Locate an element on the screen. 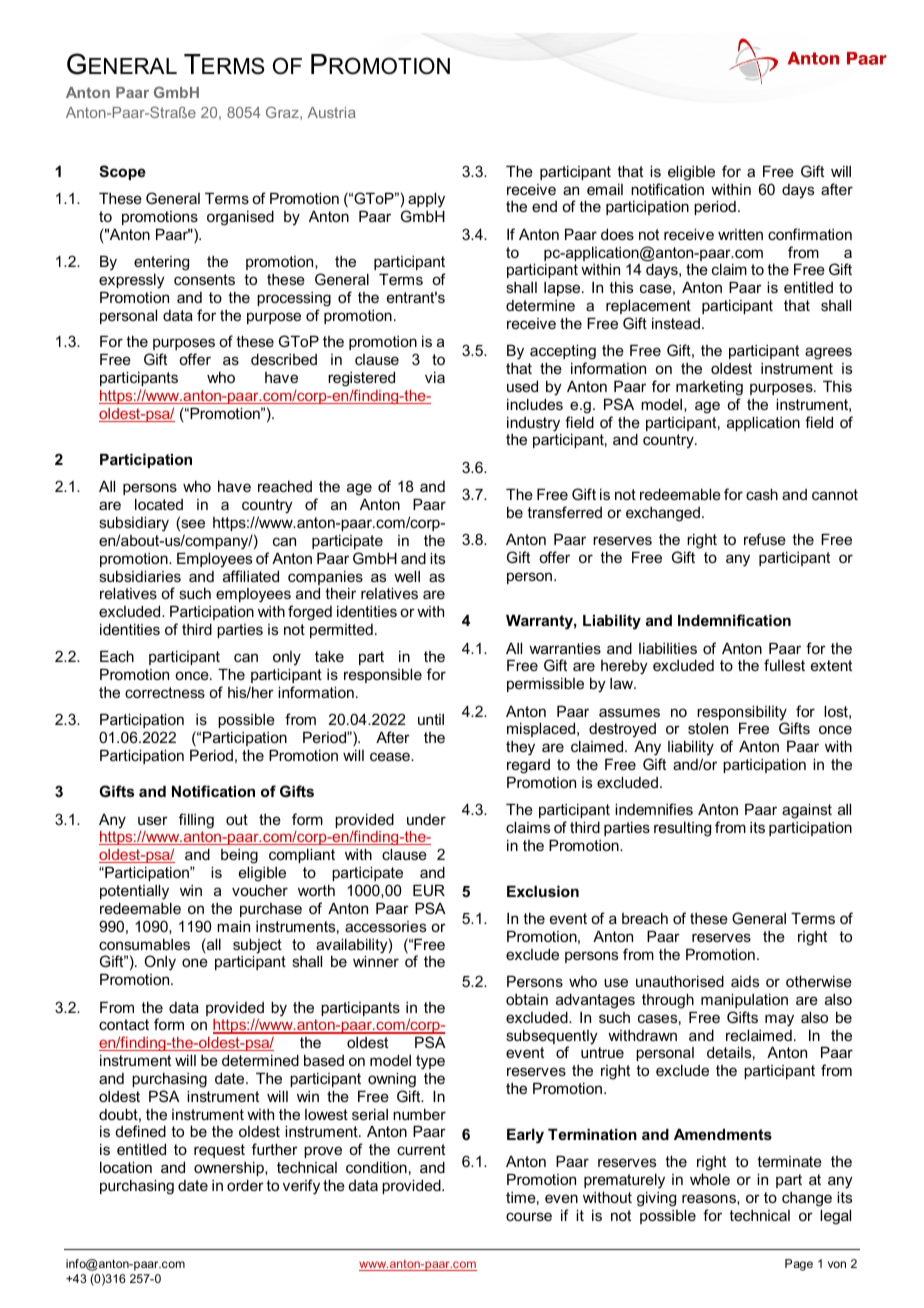  order is located at coordinates (245, 1185).
